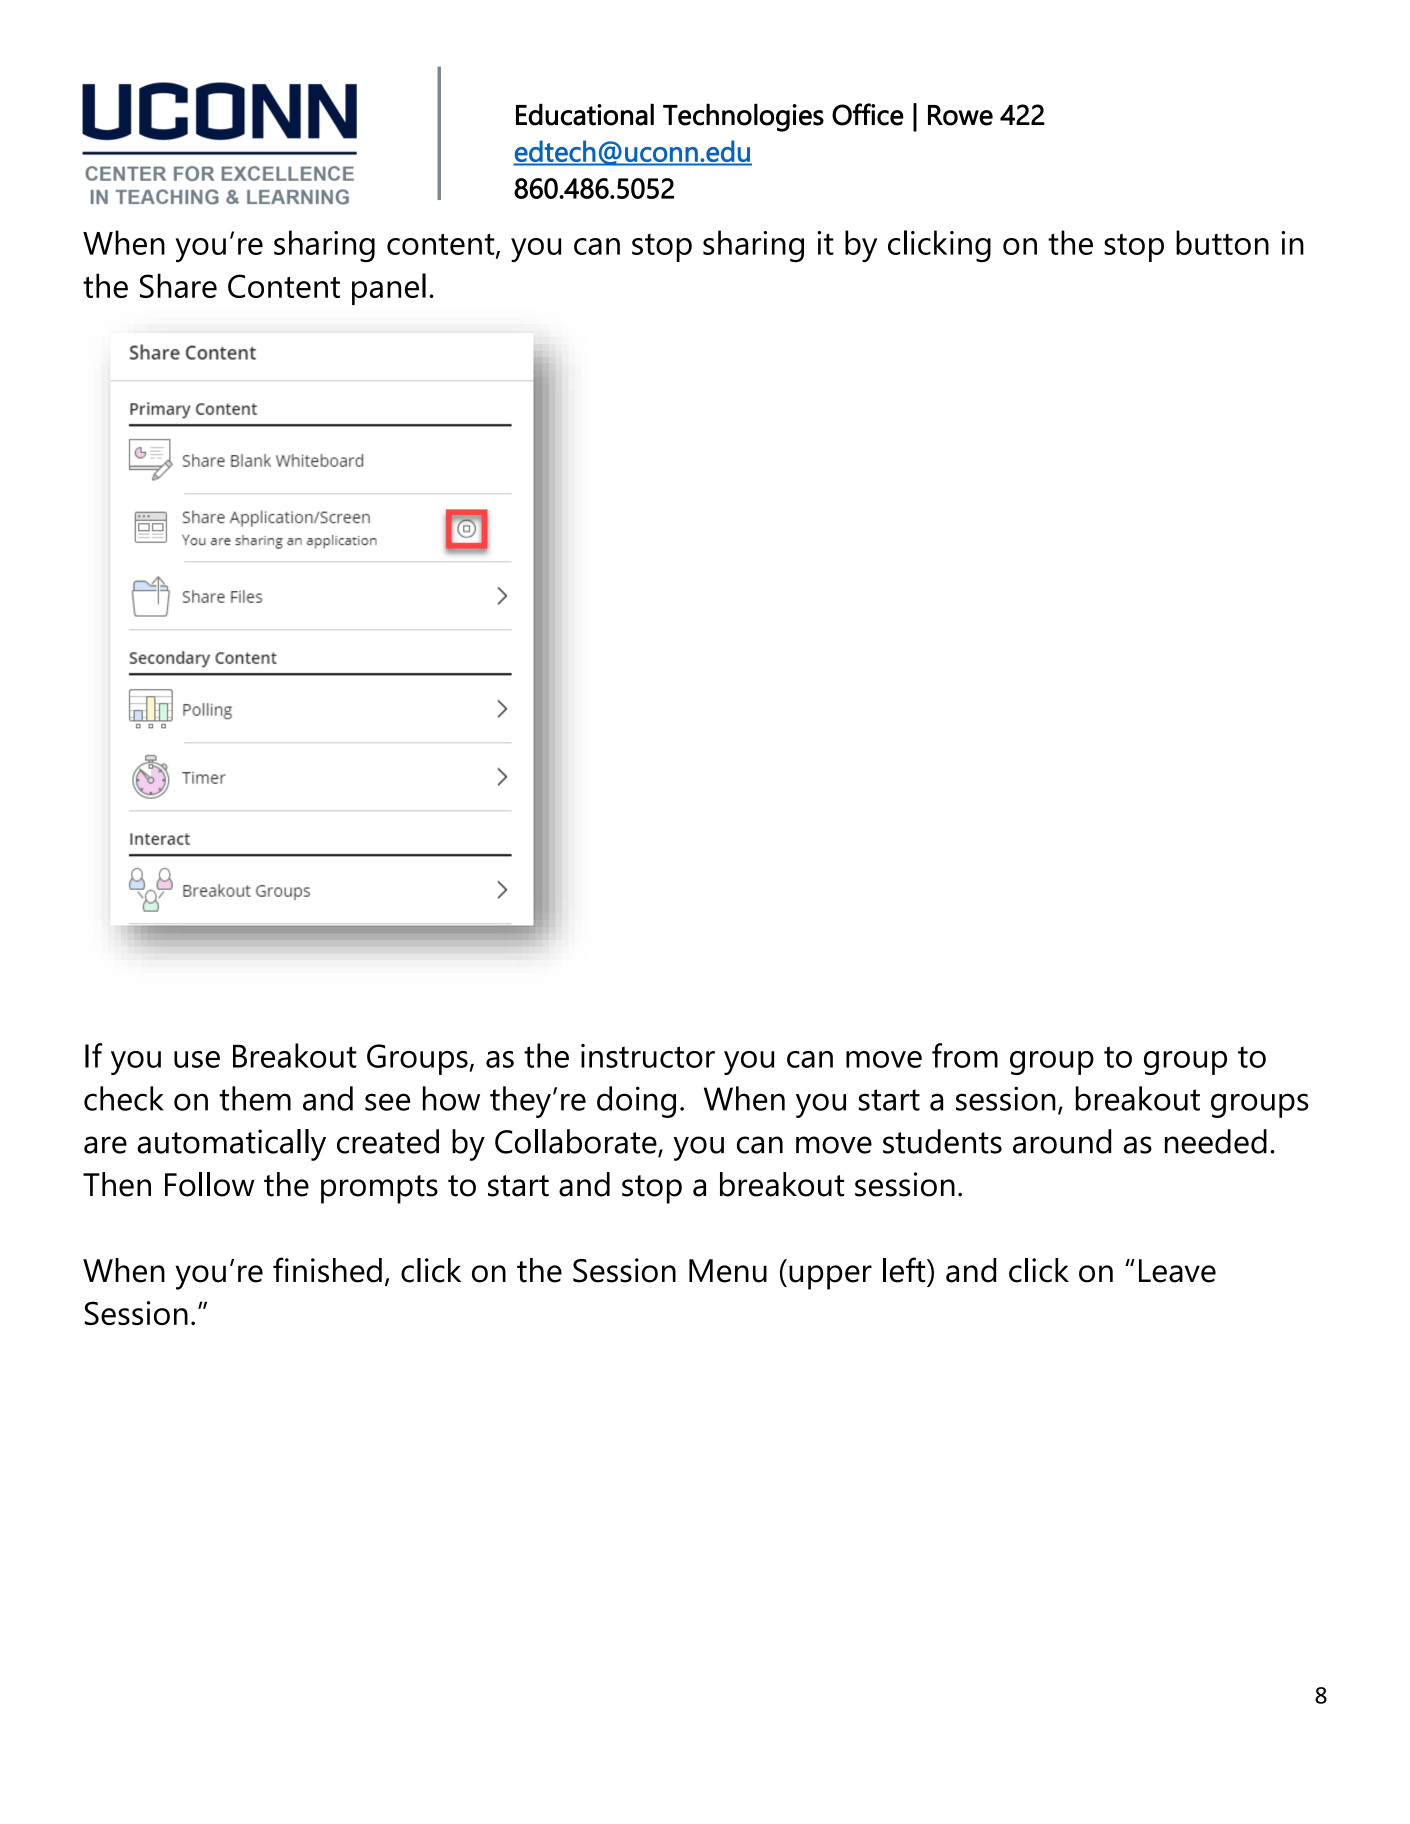 The width and height of the page is (1410, 1824). Describe the element at coordinates (178, 285) in the page. I see `Share` at that location.
